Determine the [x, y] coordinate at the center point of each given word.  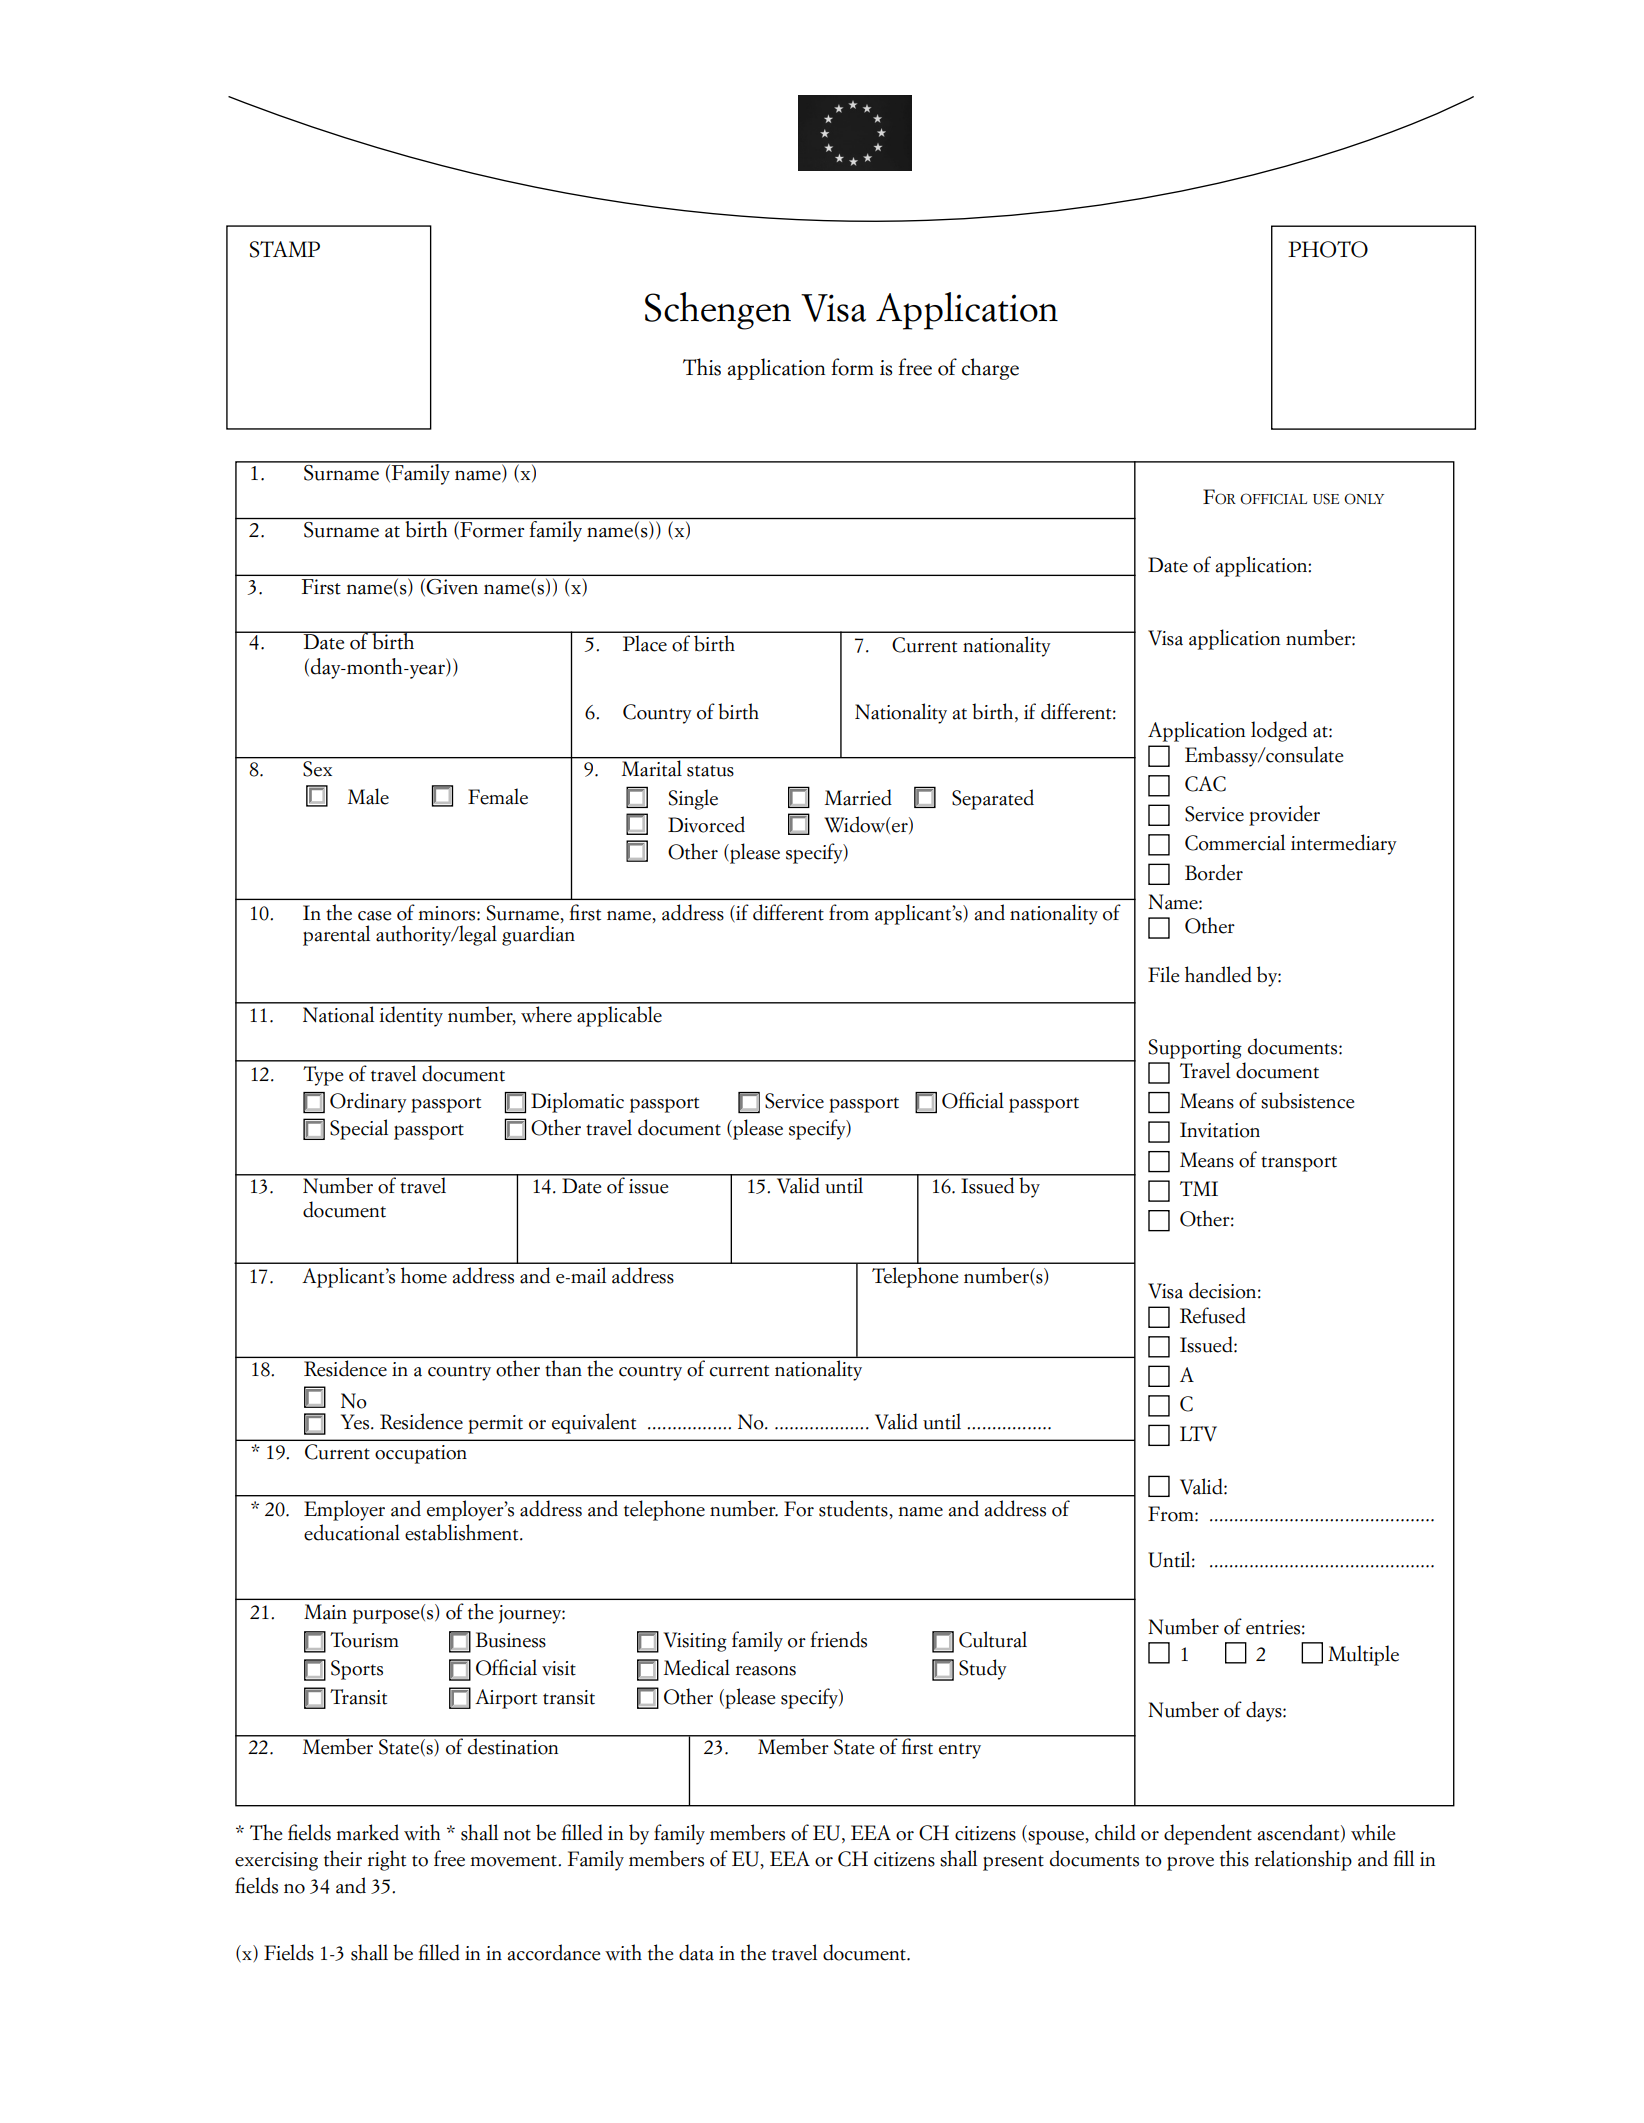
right [387, 1860]
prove [1190, 1863]
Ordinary [368, 1102]
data [696, 1952]
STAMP [285, 249]
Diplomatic [577, 1102]
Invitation [1220, 1130]
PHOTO [1328, 249]
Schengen [718, 311]
